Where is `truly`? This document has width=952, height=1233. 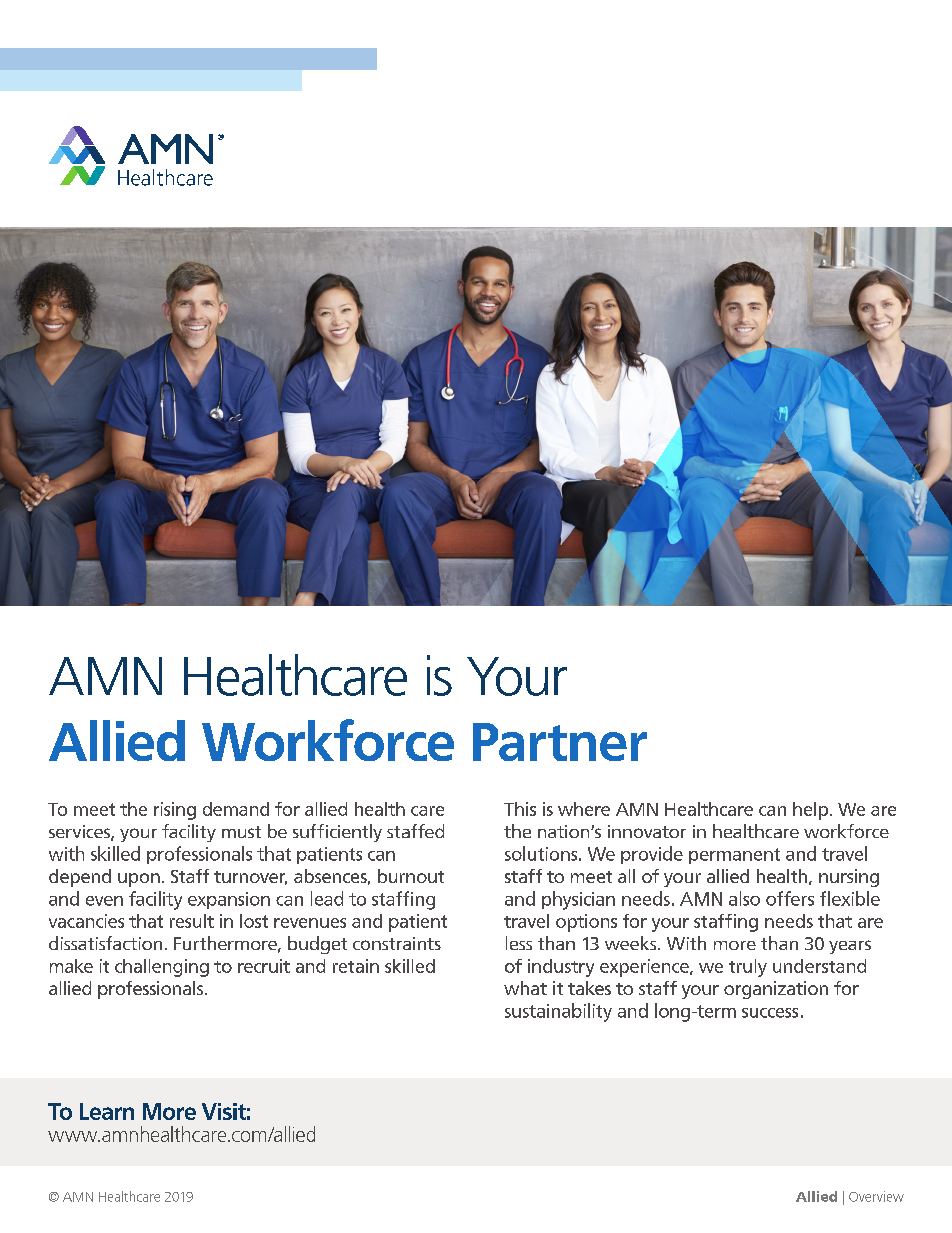 truly is located at coordinates (748, 968).
